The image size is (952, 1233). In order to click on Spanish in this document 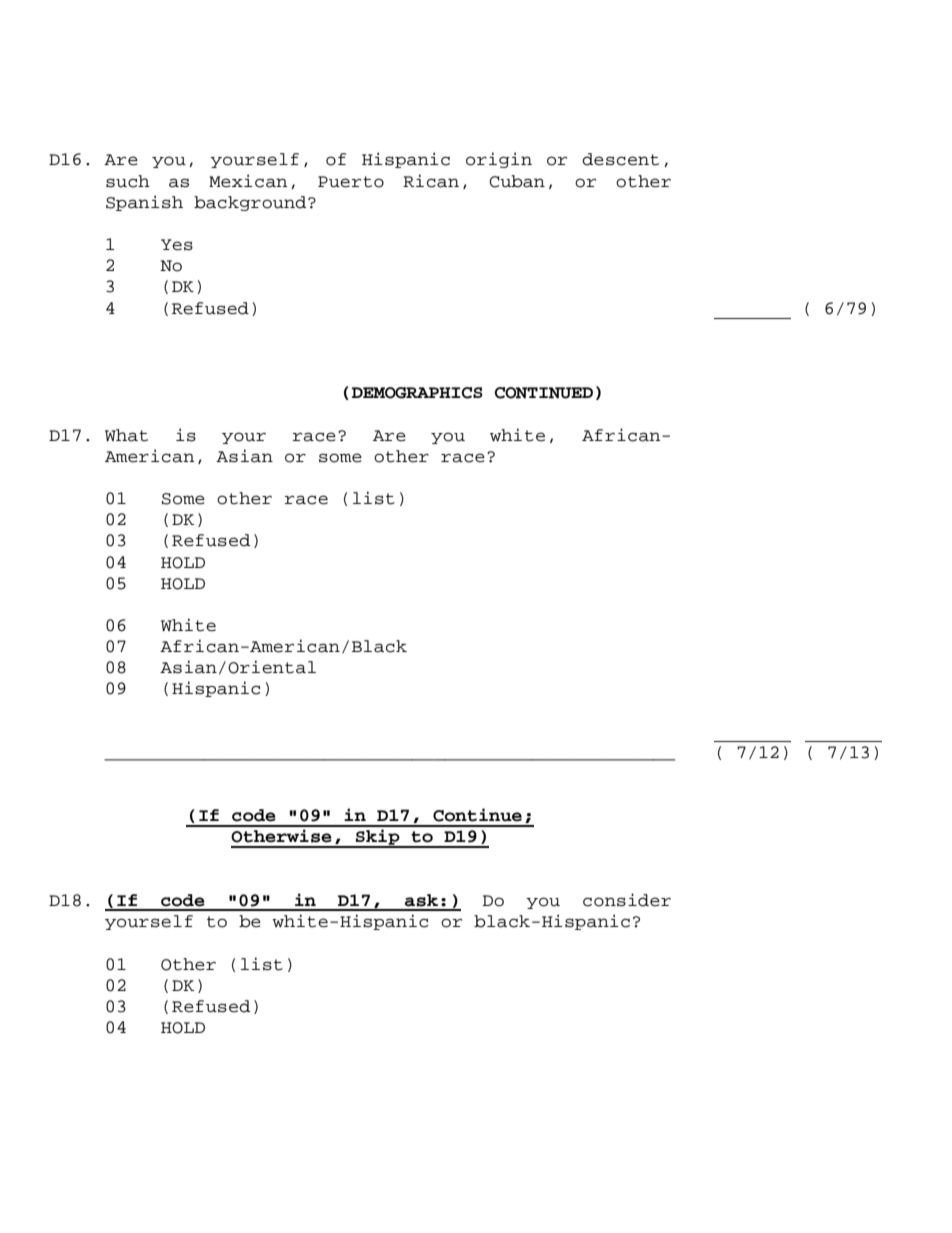, I will do `click(144, 203)`.
